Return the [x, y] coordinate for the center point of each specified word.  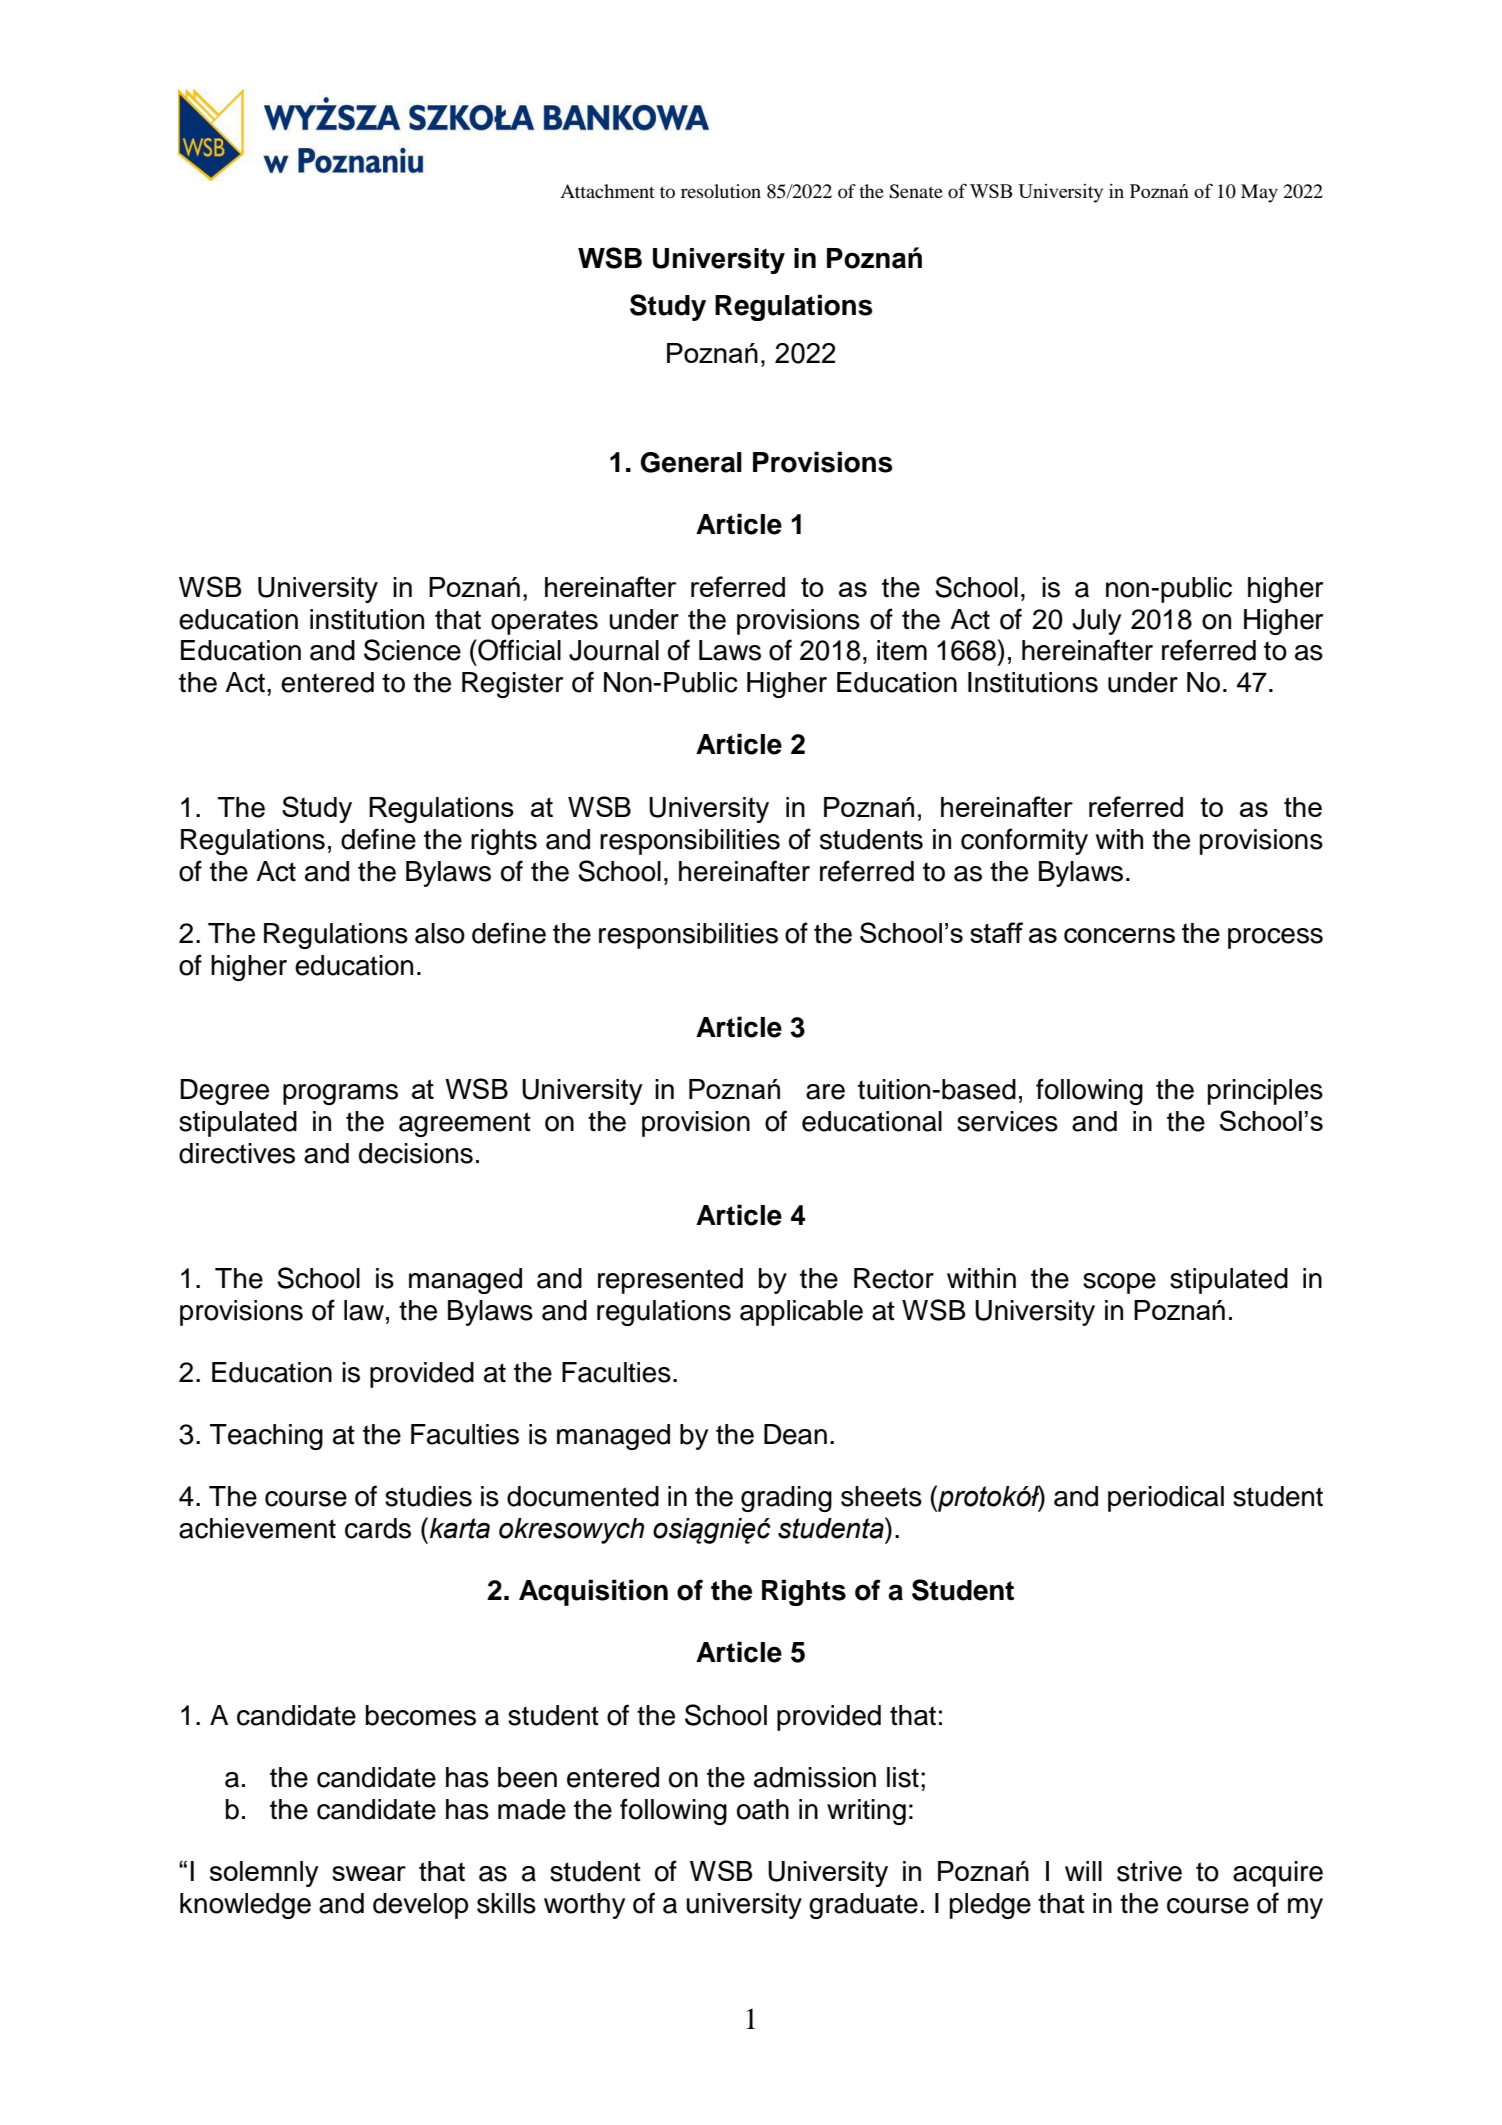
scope [1119, 1283]
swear [369, 1873]
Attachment [607, 191]
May [1259, 193]
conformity [1024, 841]
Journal [614, 650]
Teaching [266, 1437]
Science [412, 650]
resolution [721, 191]
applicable [801, 1313]
